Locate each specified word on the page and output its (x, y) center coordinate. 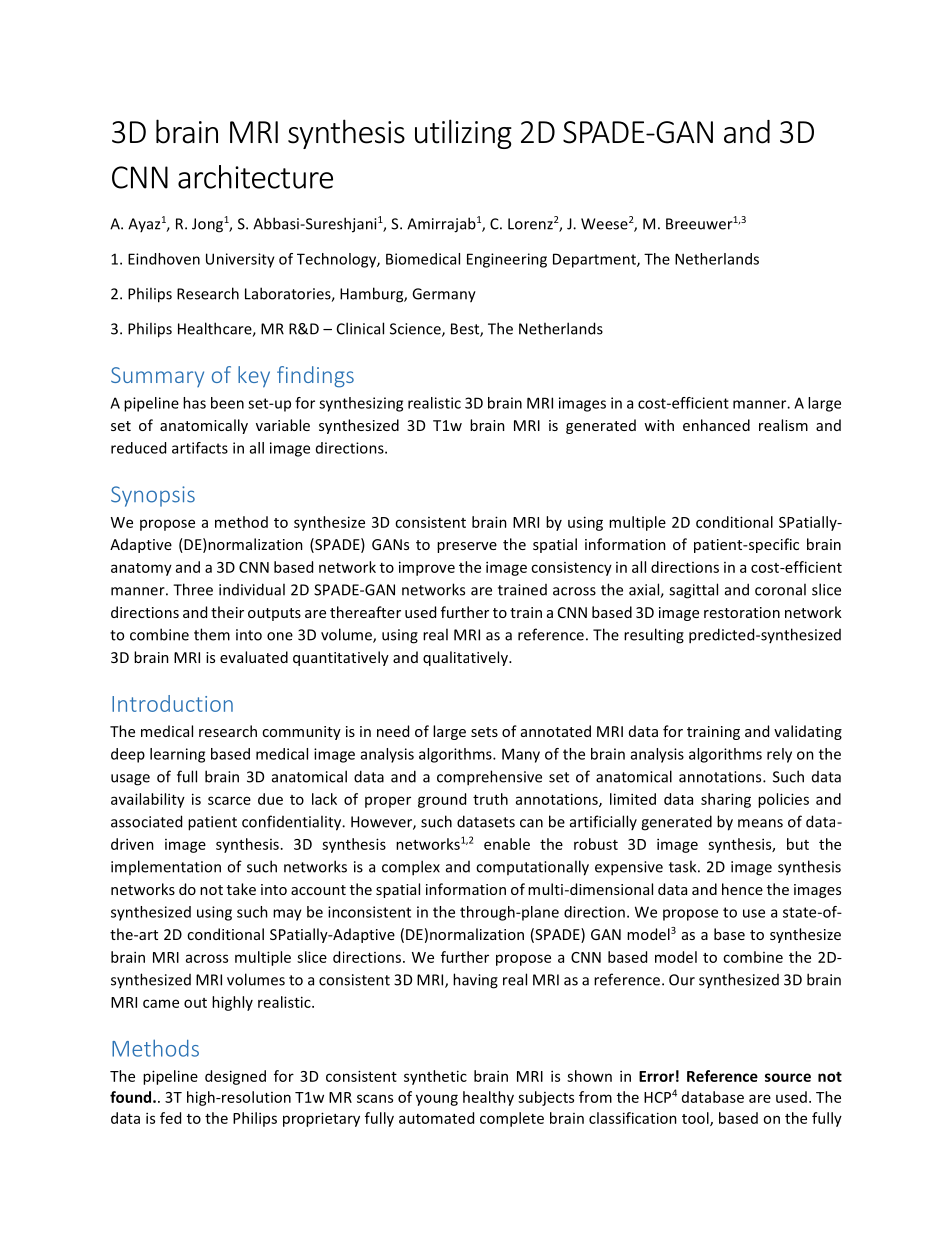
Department (595, 260)
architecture (255, 177)
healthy (488, 1098)
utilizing (463, 134)
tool (696, 1119)
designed (235, 1077)
